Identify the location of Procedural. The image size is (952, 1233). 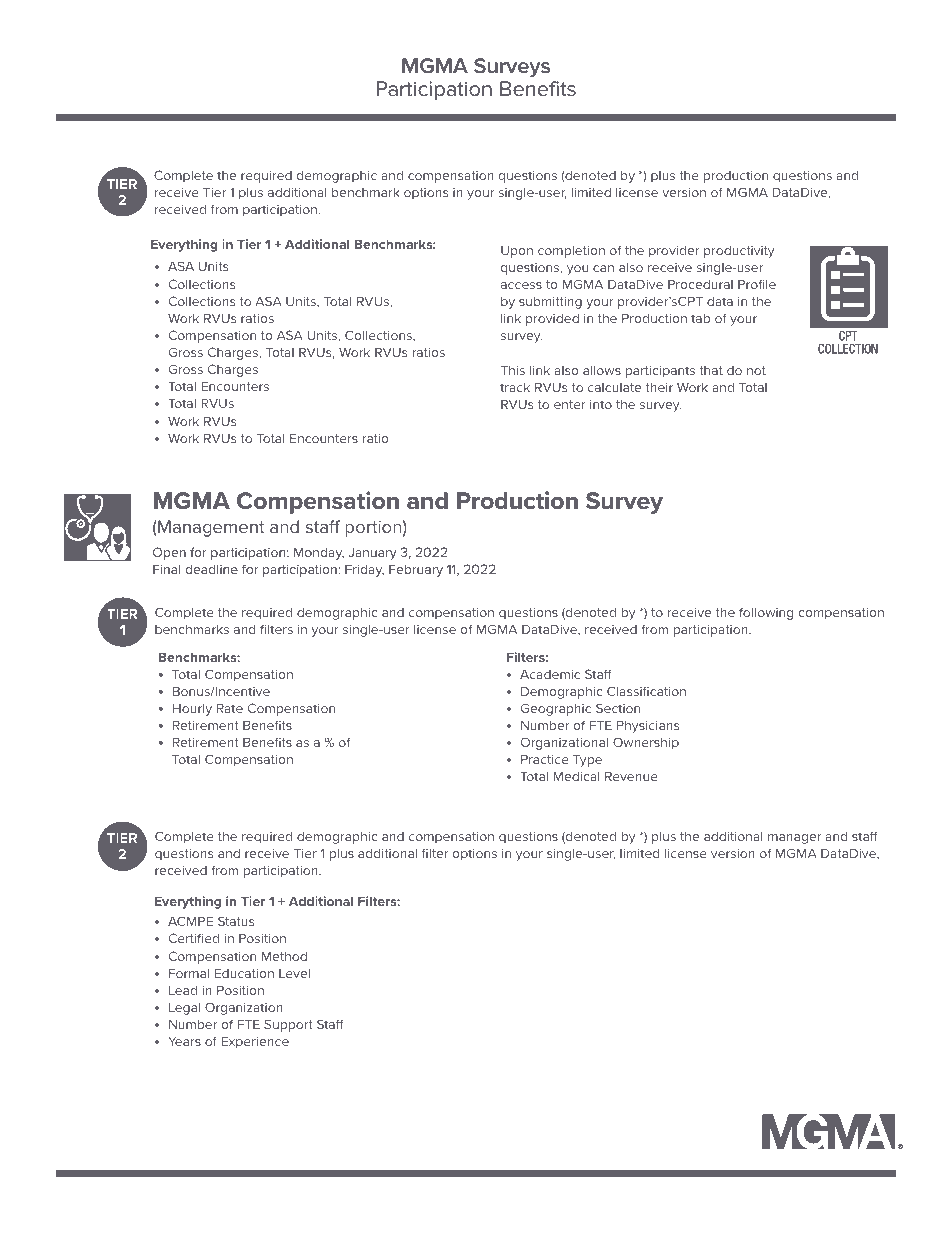
(700, 284).
